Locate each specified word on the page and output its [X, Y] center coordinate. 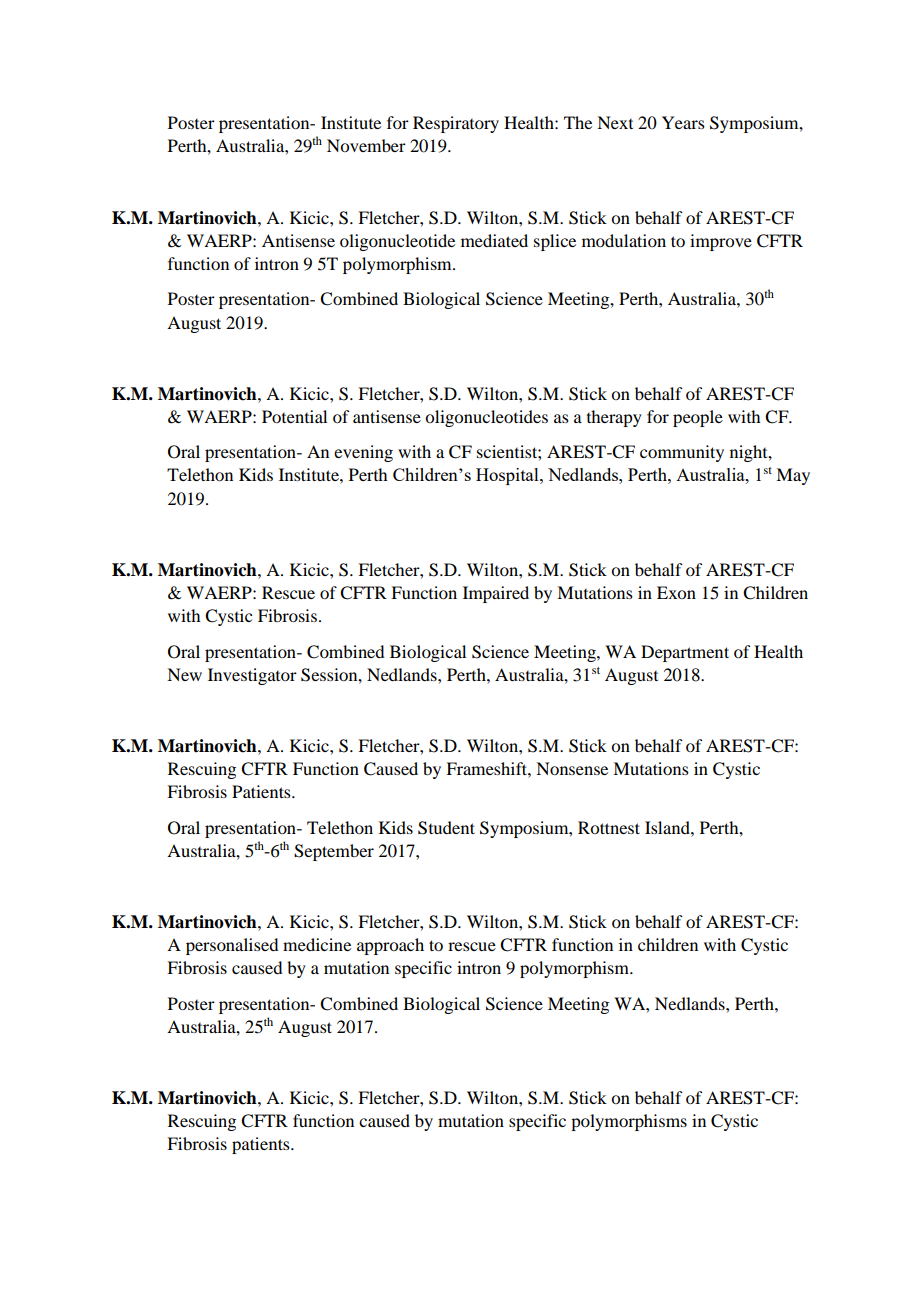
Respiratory [456, 124]
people [698, 418]
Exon [676, 592]
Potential [294, 416]
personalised [232, 946]
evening [363, 453]
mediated [494, 240]
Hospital [508, 476]
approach [390, 946]
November [366, 145]
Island [668, 827]
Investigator [252, 676]
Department [685, 653]
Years [683, 122]
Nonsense [572, 768]
